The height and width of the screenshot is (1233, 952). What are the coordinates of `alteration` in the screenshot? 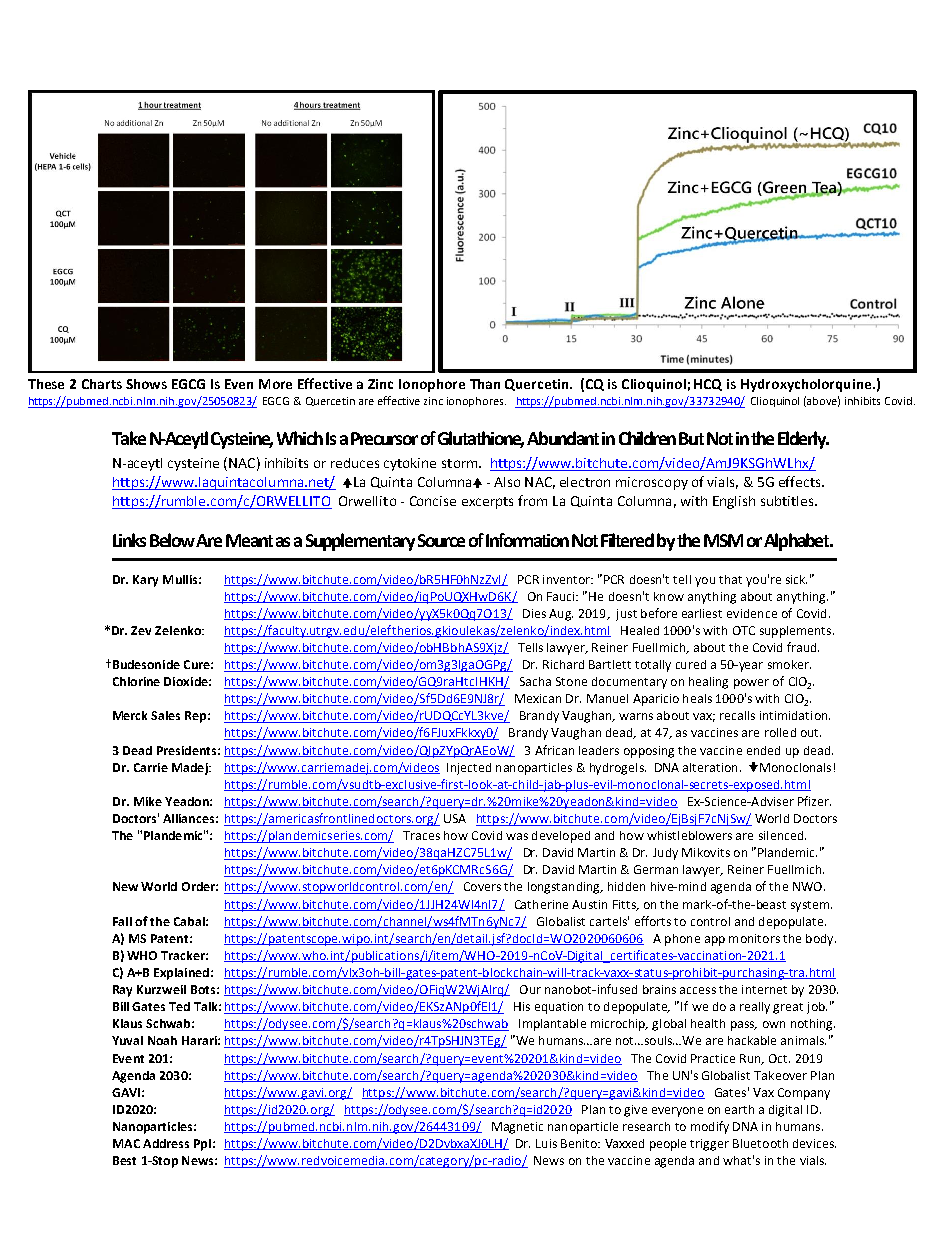 It's located at (710, 767).
